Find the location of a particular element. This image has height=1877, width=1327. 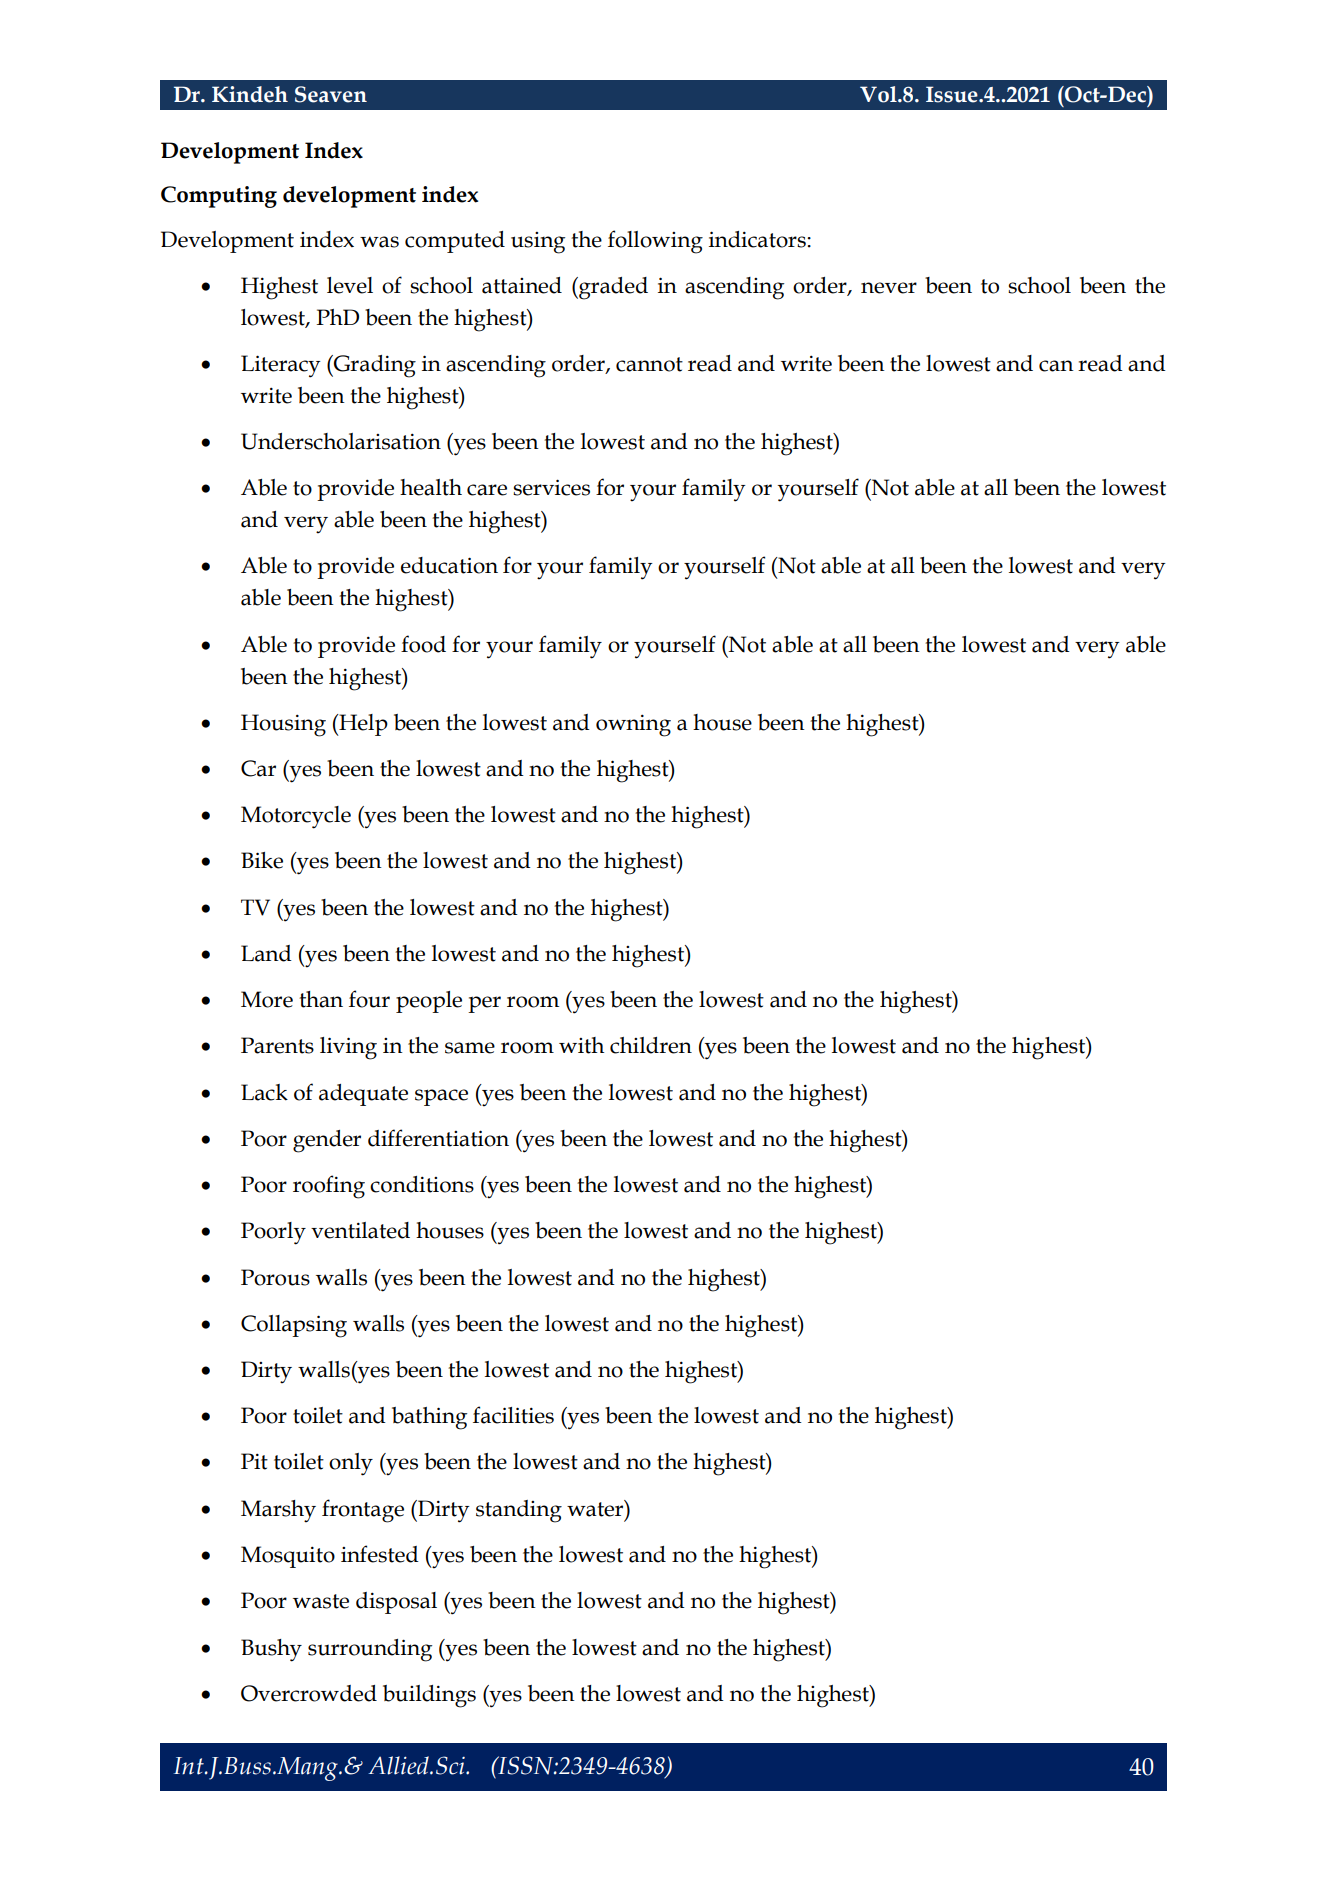

Land is located at coordinates (266, 953).
